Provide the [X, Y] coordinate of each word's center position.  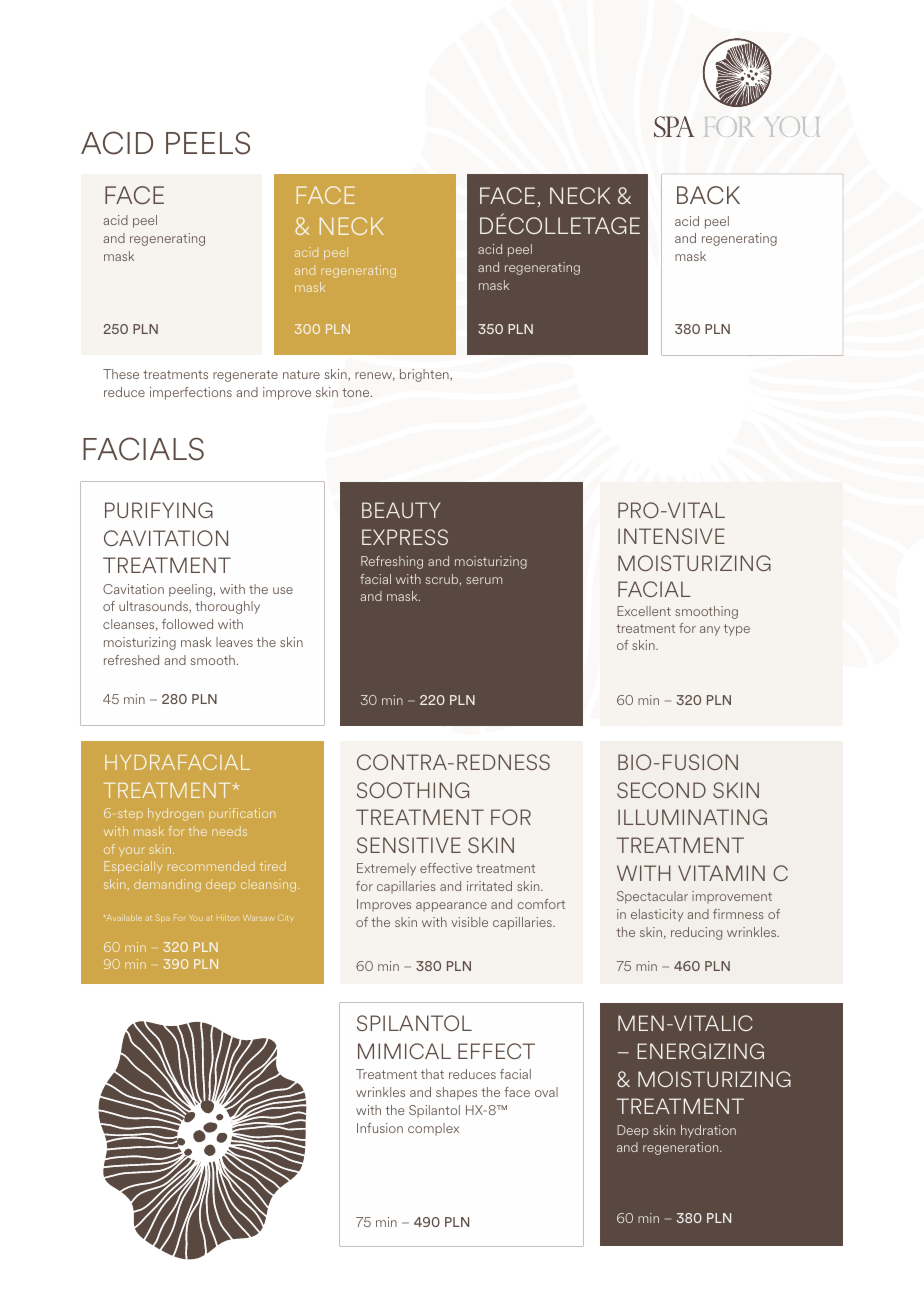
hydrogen [175, 814]
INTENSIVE [671, 536]
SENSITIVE [409, 845]
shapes [456, 1093]
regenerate [245, 376]
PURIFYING [159, 510]
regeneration [682, 1148]
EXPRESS [405, 537]
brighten [425, 375]
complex [433, 1129]
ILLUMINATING [692, 817]
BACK [708, 195]
